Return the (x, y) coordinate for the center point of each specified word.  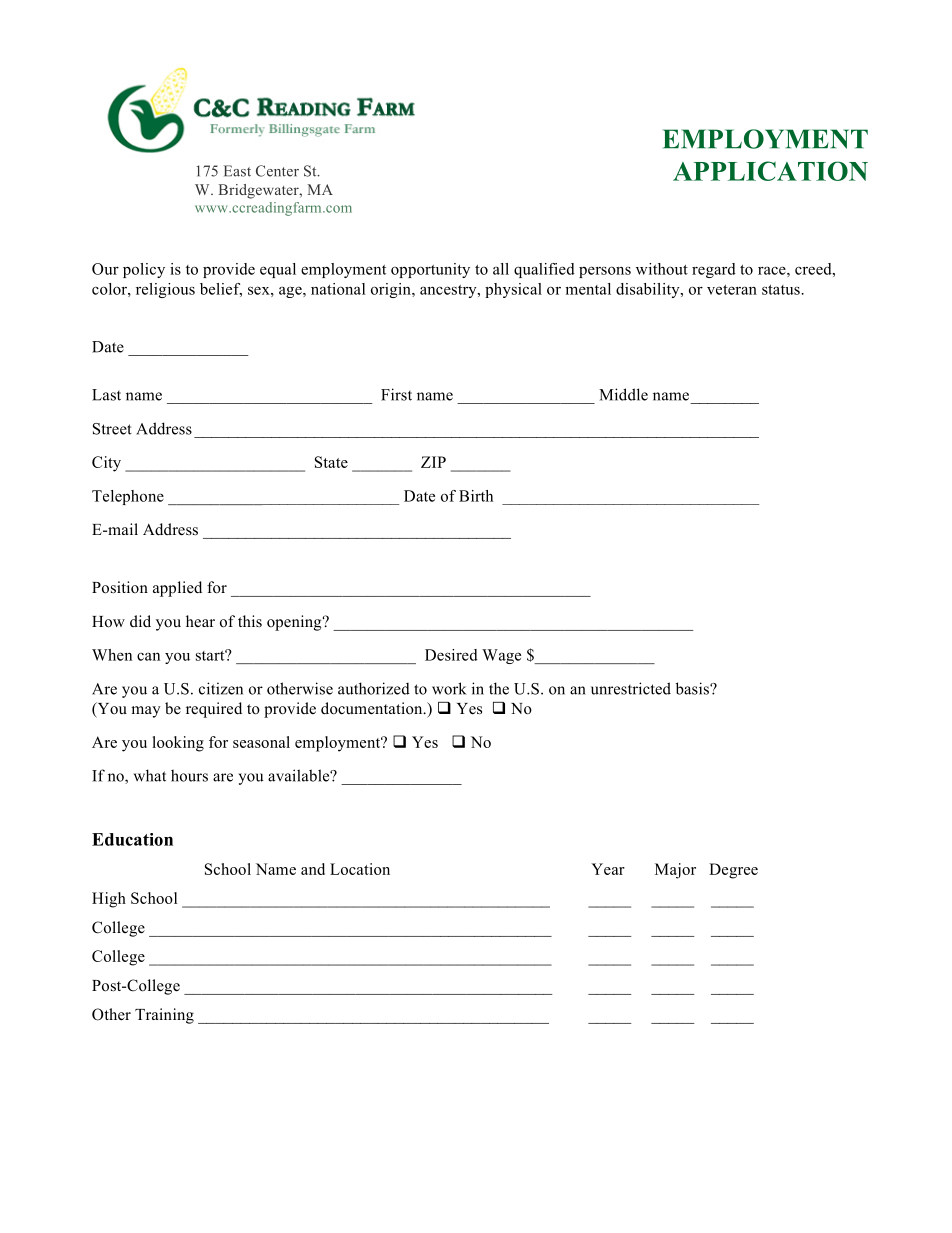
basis (693, 688)
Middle (623, 394)
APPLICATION (770, 171)
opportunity (430, 270)
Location (360, 869)
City (106, 464)
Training (164, 1016)
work (449, 688)
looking (178, 744)
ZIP (433, 462)
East (237, 171)
